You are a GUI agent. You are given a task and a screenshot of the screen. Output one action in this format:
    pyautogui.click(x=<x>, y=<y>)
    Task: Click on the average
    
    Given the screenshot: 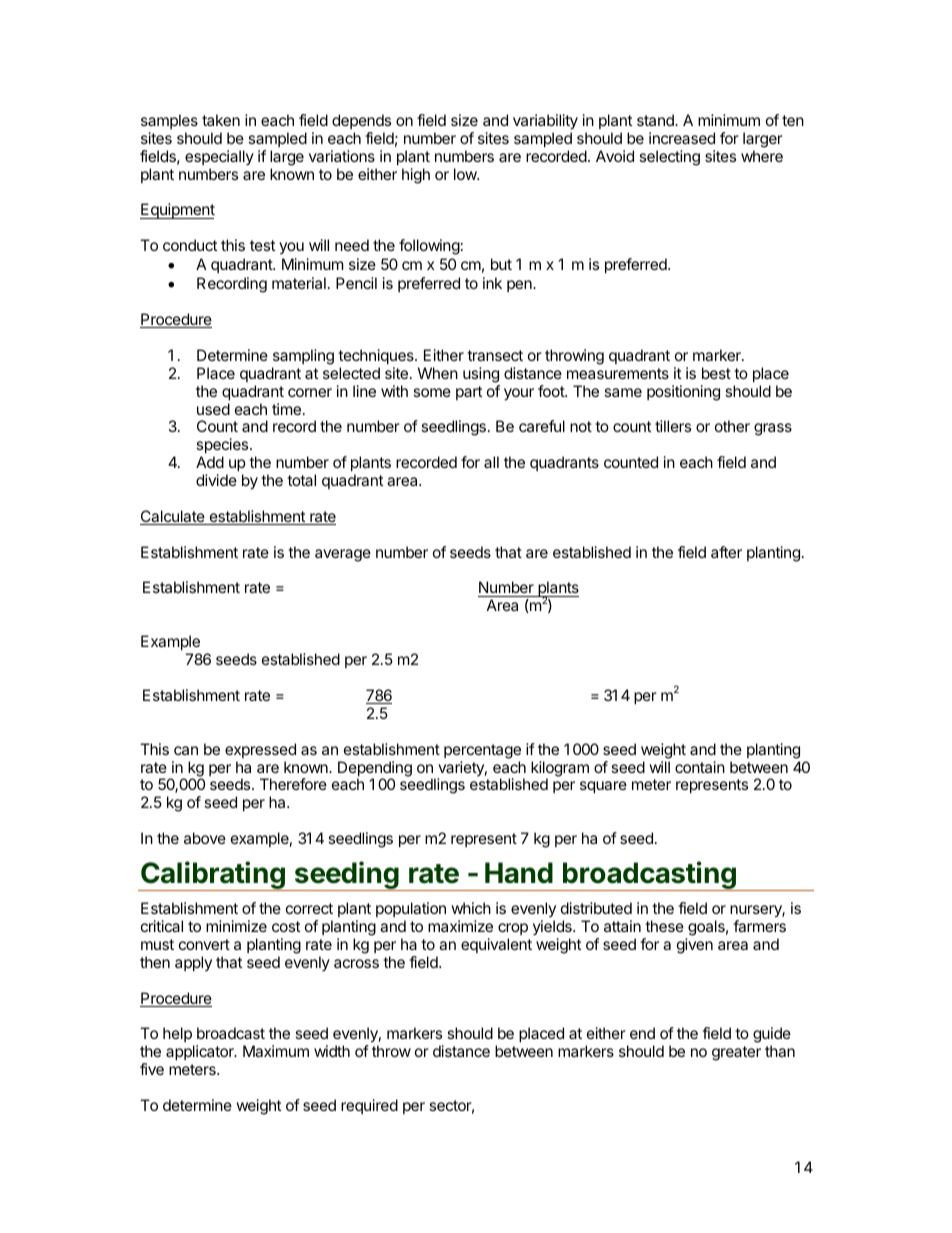 What is the action you would take?
    pyautogui.click(x=343, y=555)
